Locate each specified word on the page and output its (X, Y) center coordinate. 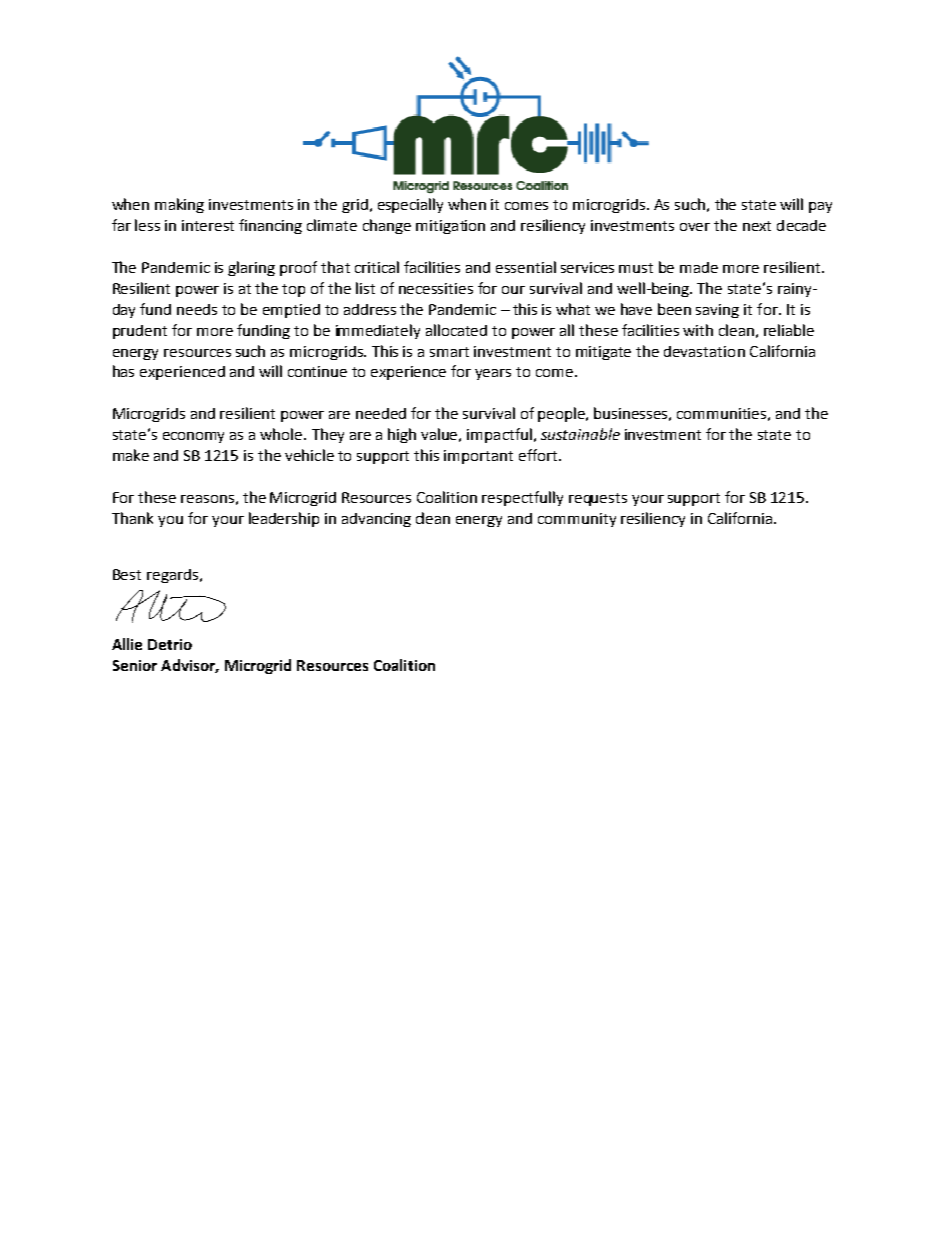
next (757, 226)
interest (208, 225)
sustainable (580, 434)
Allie (127, 644)
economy (193, 437)
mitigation (450, 227)
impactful (499, 435)
